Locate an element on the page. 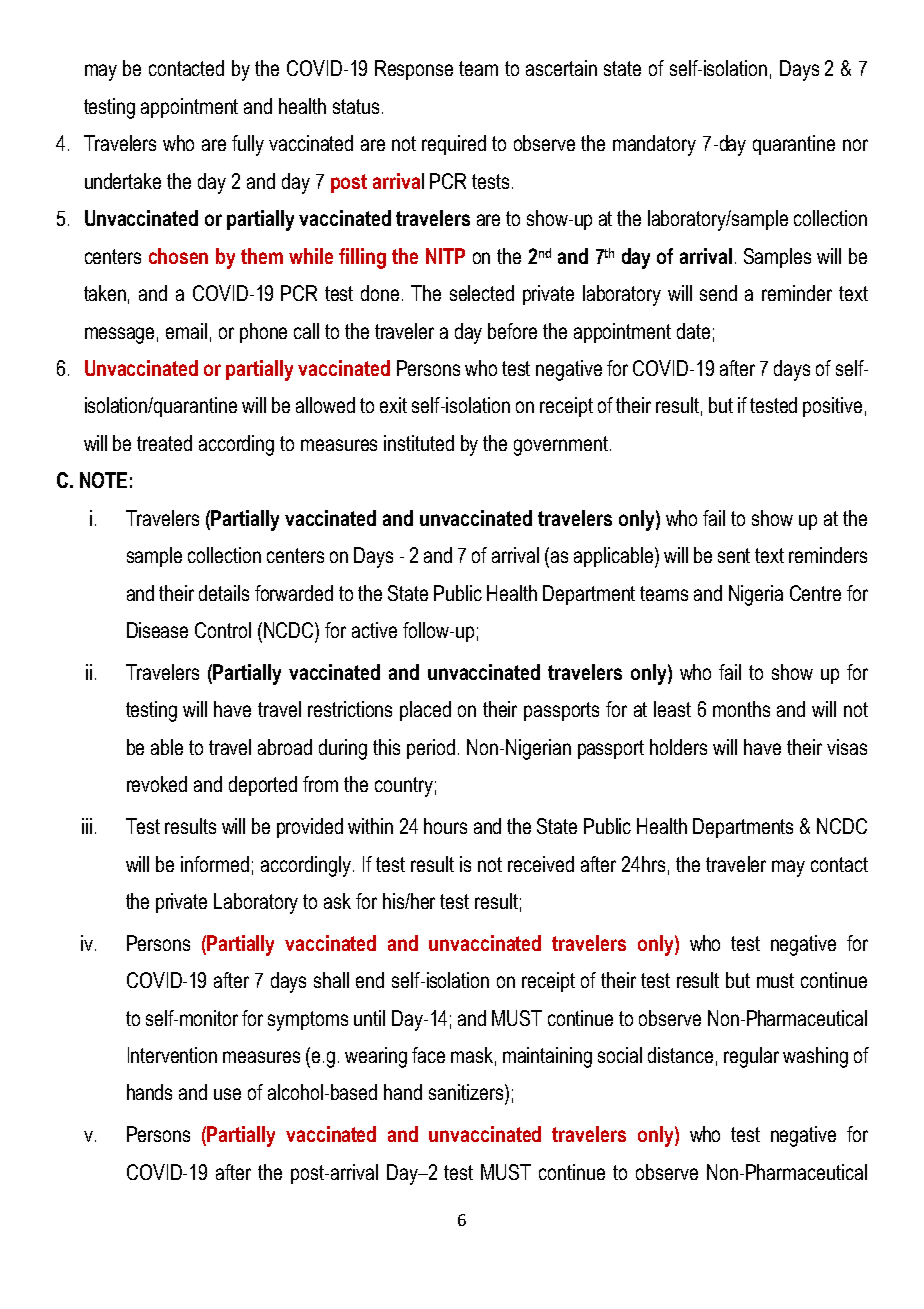  fully is located at coordinates (248, 145).
